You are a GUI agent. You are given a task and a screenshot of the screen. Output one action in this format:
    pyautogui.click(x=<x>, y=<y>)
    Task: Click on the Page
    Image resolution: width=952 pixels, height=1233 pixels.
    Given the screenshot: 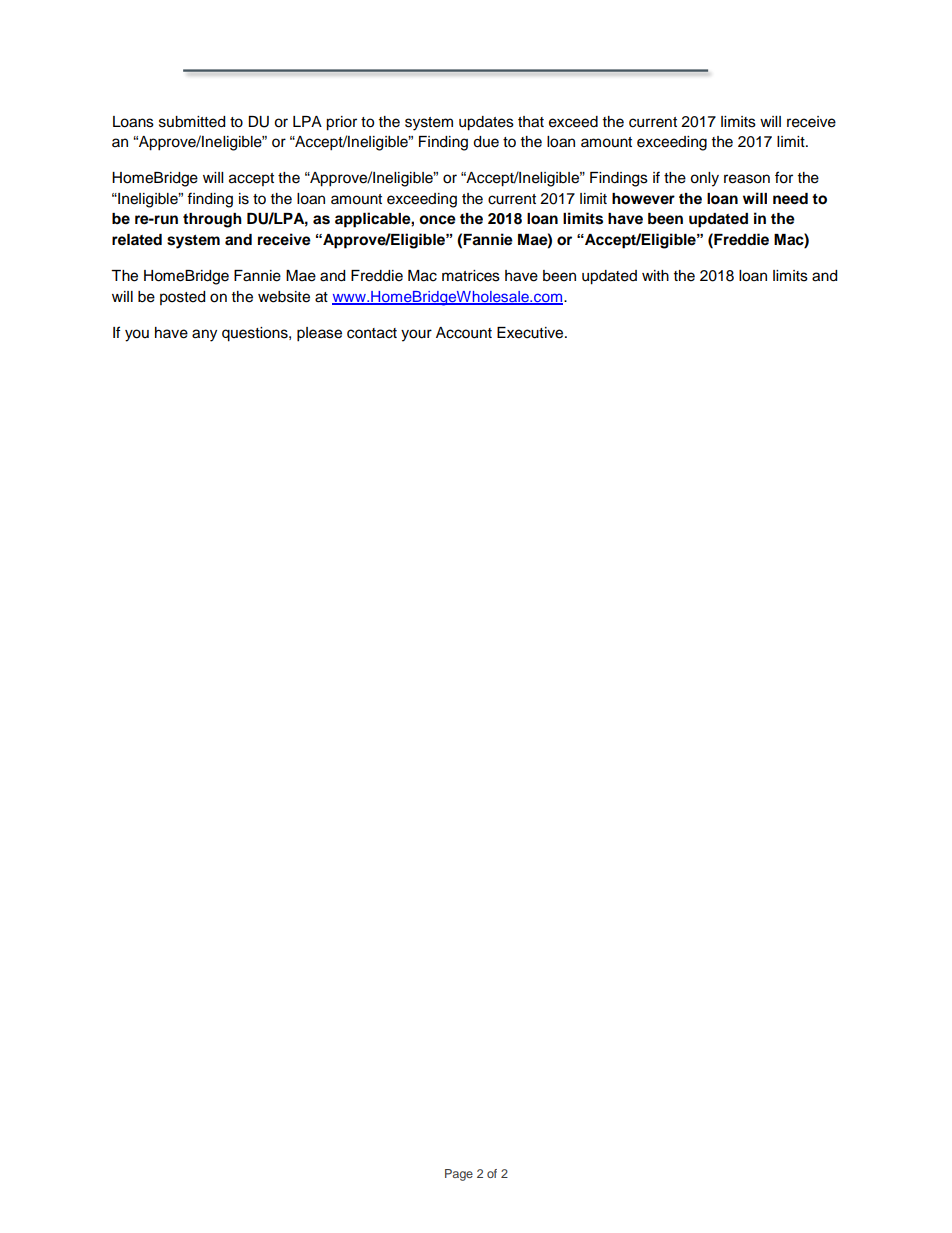 What is the action you would take?
    pyautogui.click(x=459, y=1175)
